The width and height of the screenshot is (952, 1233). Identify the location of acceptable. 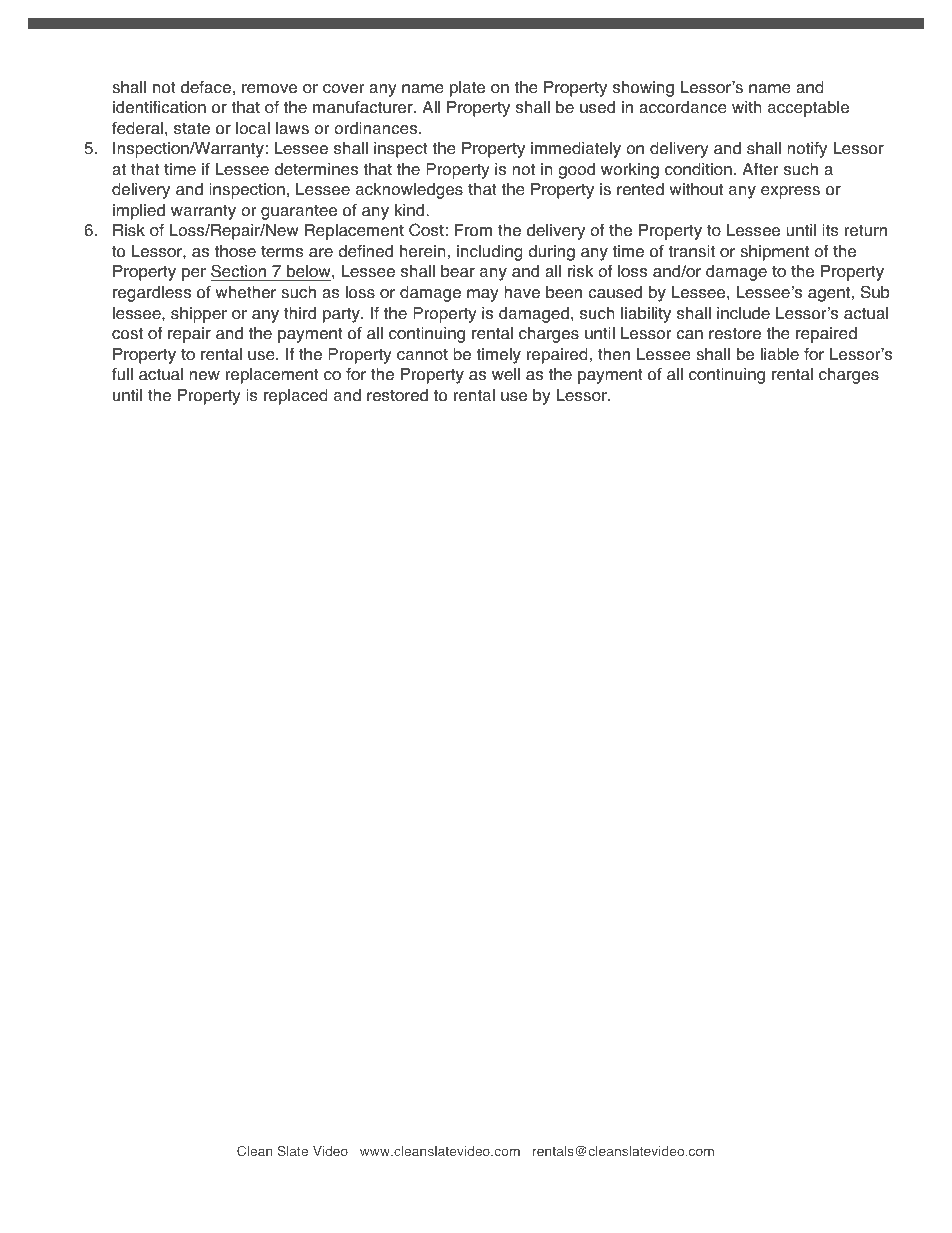
(808, 109).
